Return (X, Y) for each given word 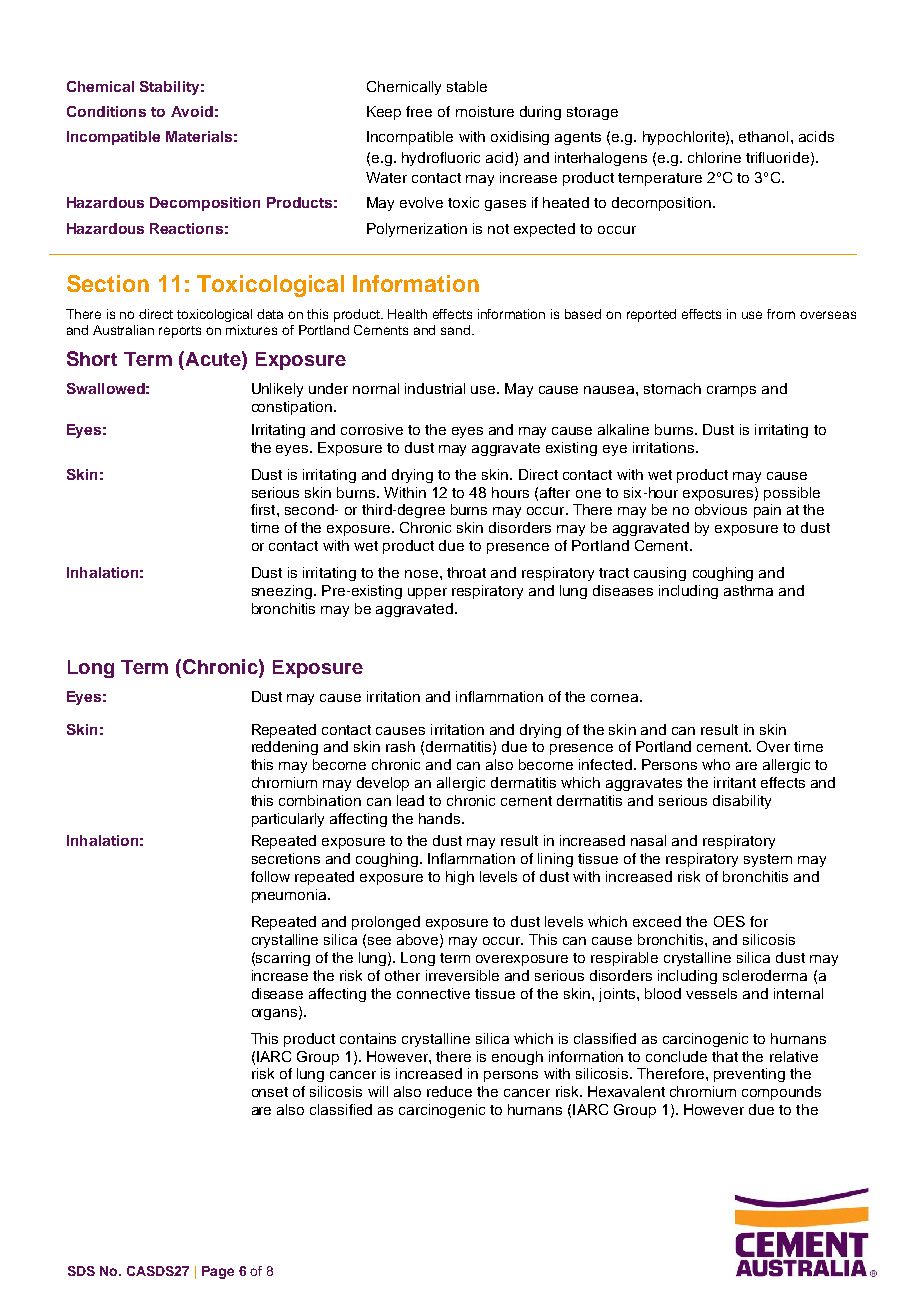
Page (218, 1272)
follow (270, 876)
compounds (781, 1093)
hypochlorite (685, 138)
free (419, 111)
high (460, 878)
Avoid (192, 111)
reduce (449, 1091)
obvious (721, 509)
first (264, 509)
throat (466, 572)
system (768, 860)
